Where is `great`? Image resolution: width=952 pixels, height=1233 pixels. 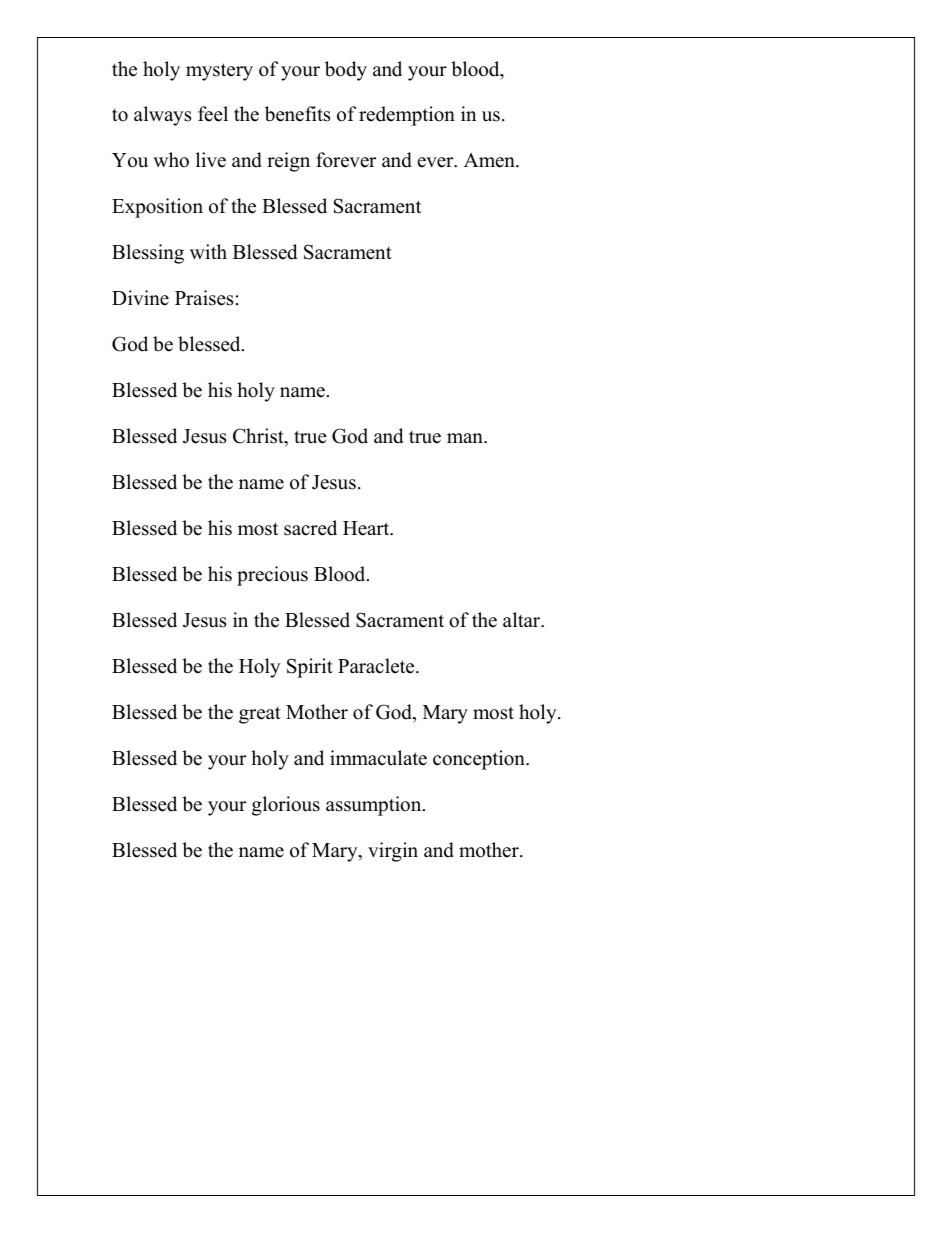 great is located at coordinates (260, 715).
